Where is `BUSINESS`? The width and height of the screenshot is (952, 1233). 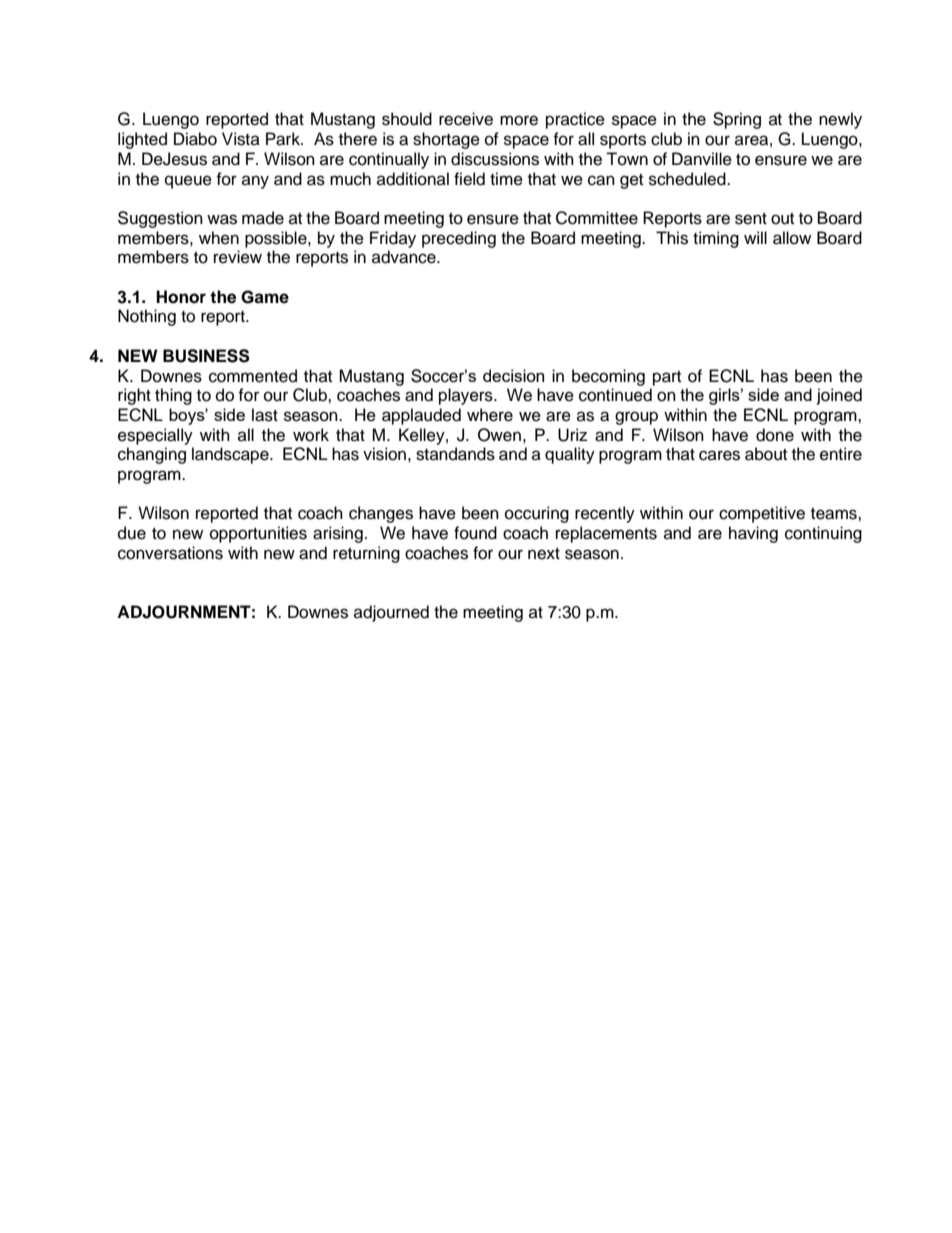
BUSINESS is located at coordinates (206, 356).
